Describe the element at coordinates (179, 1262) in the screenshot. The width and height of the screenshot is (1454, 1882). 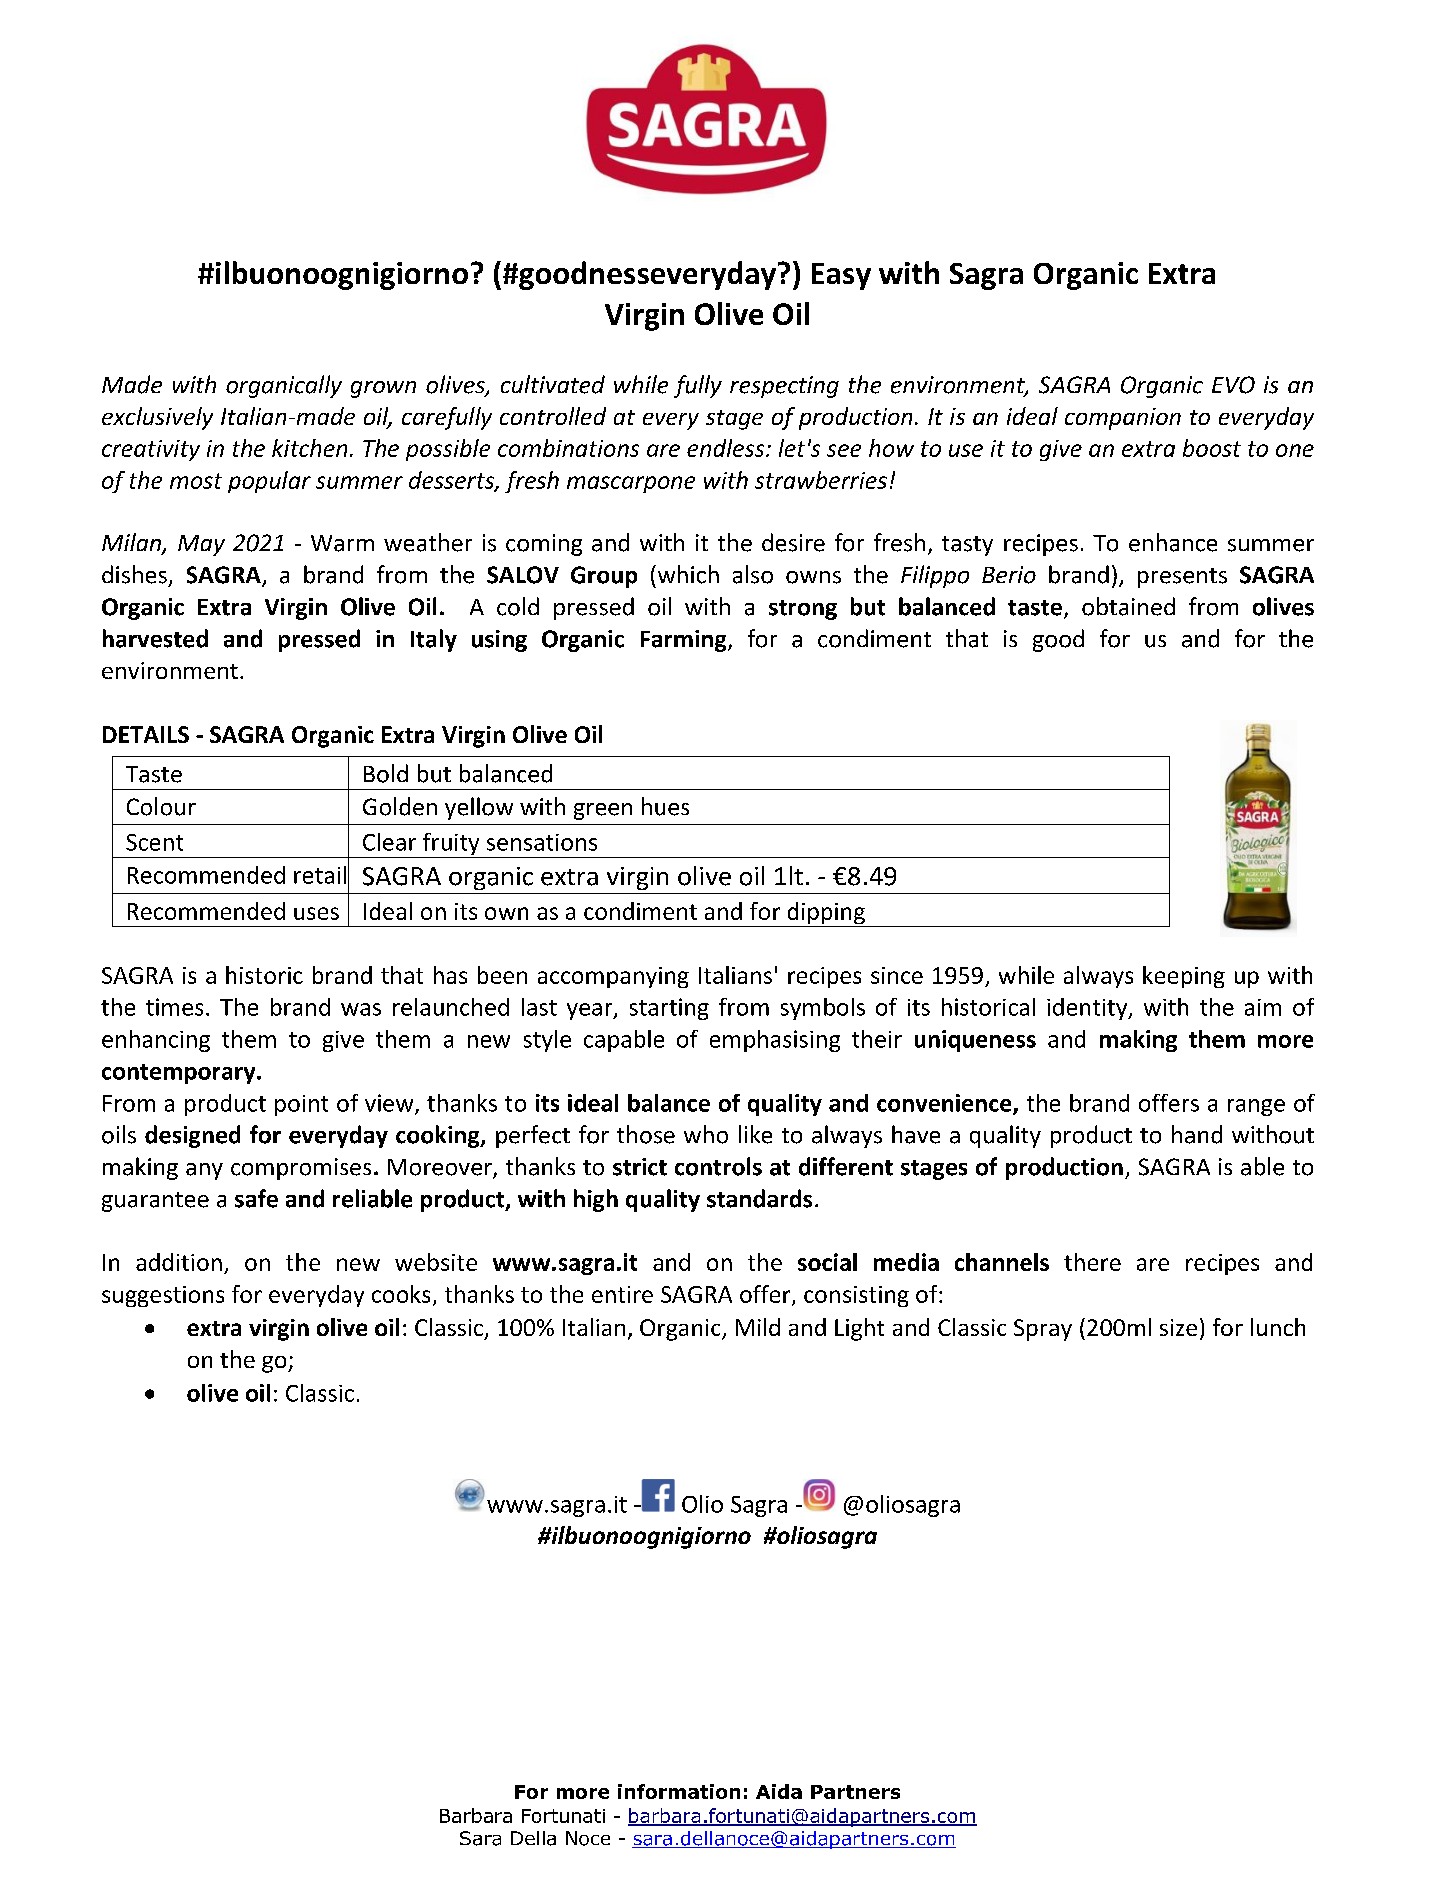
I see `addition` at that location.
